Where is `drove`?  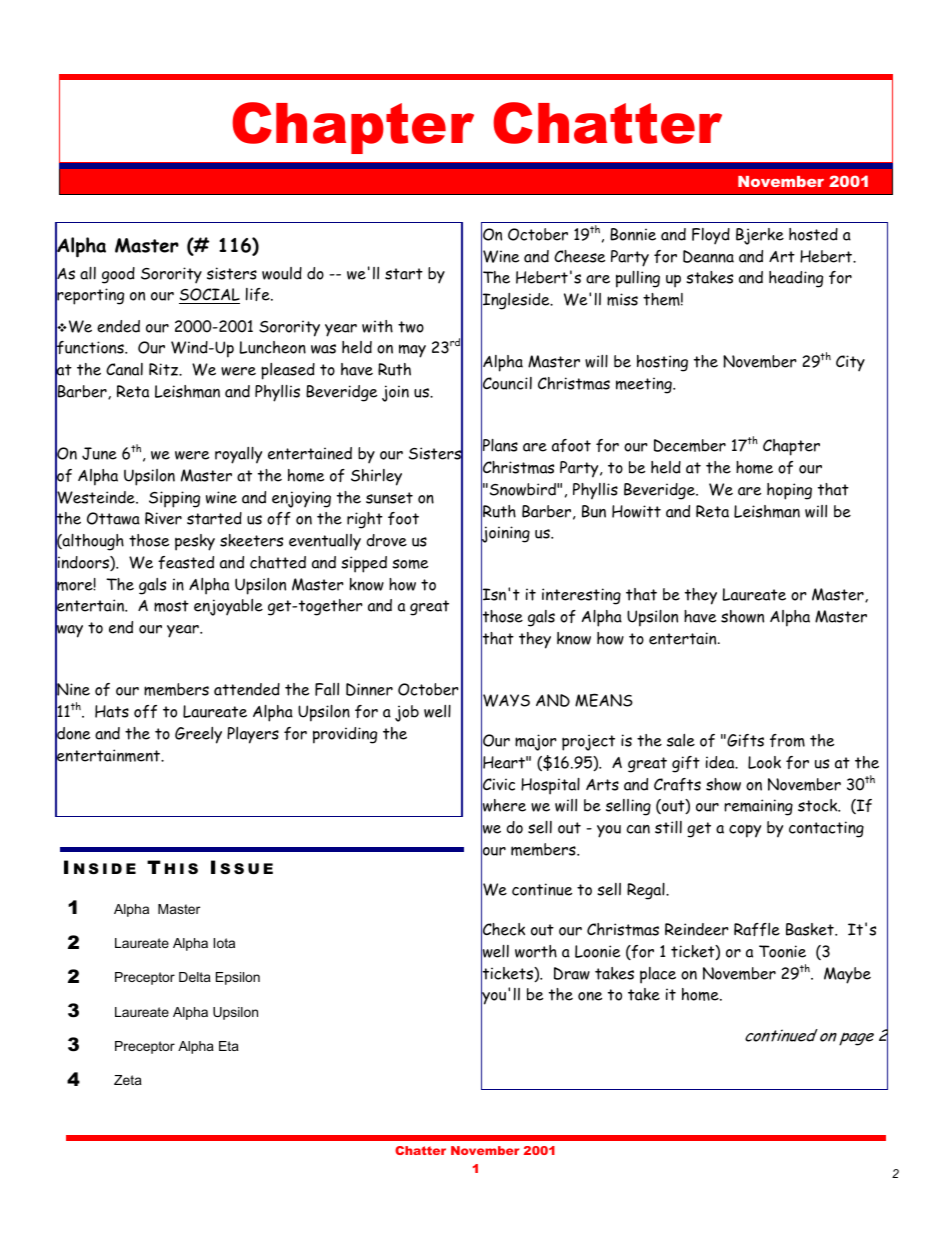
drove is located at coordinates (387, 540).
